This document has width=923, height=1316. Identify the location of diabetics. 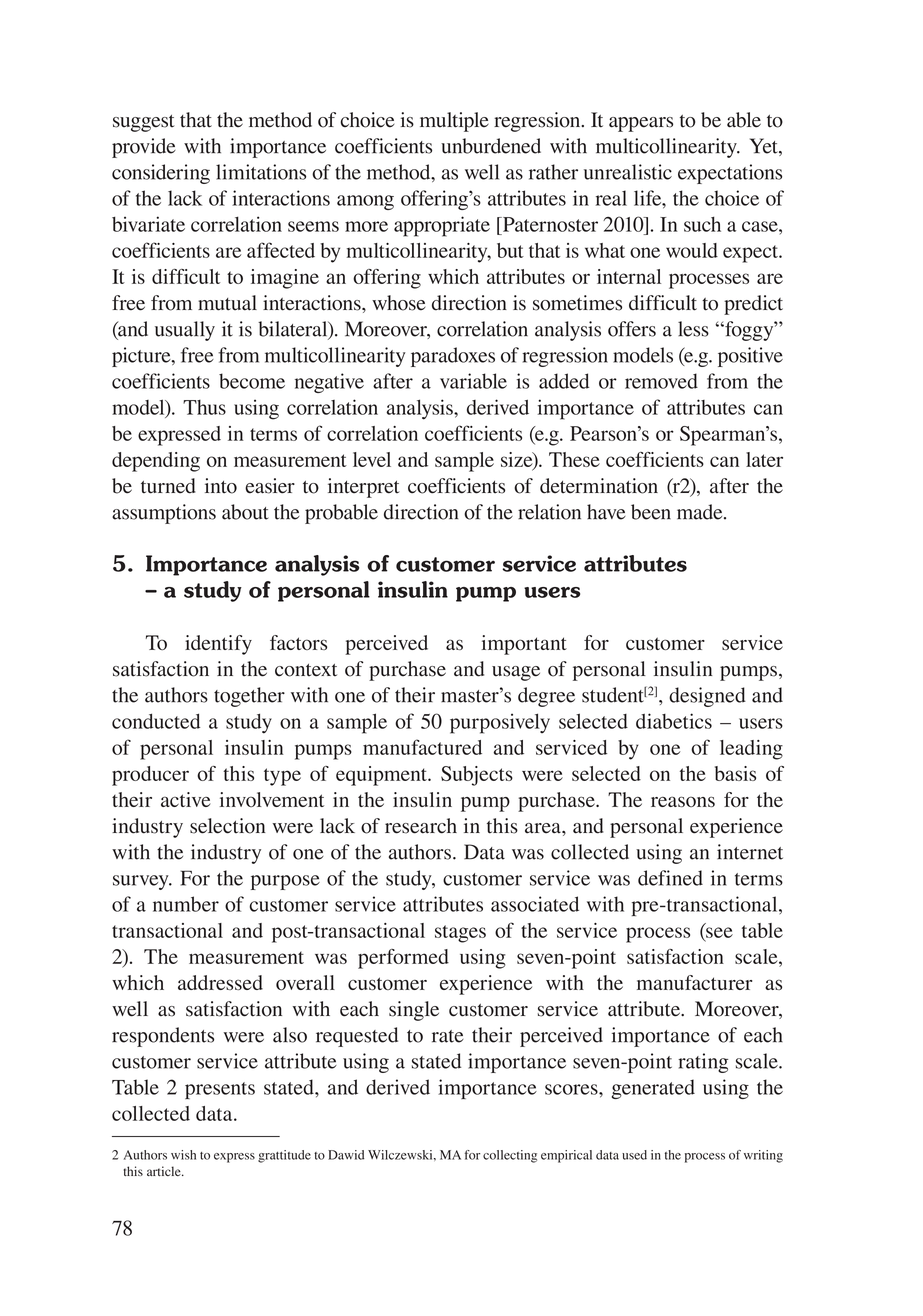
(674, 721).
